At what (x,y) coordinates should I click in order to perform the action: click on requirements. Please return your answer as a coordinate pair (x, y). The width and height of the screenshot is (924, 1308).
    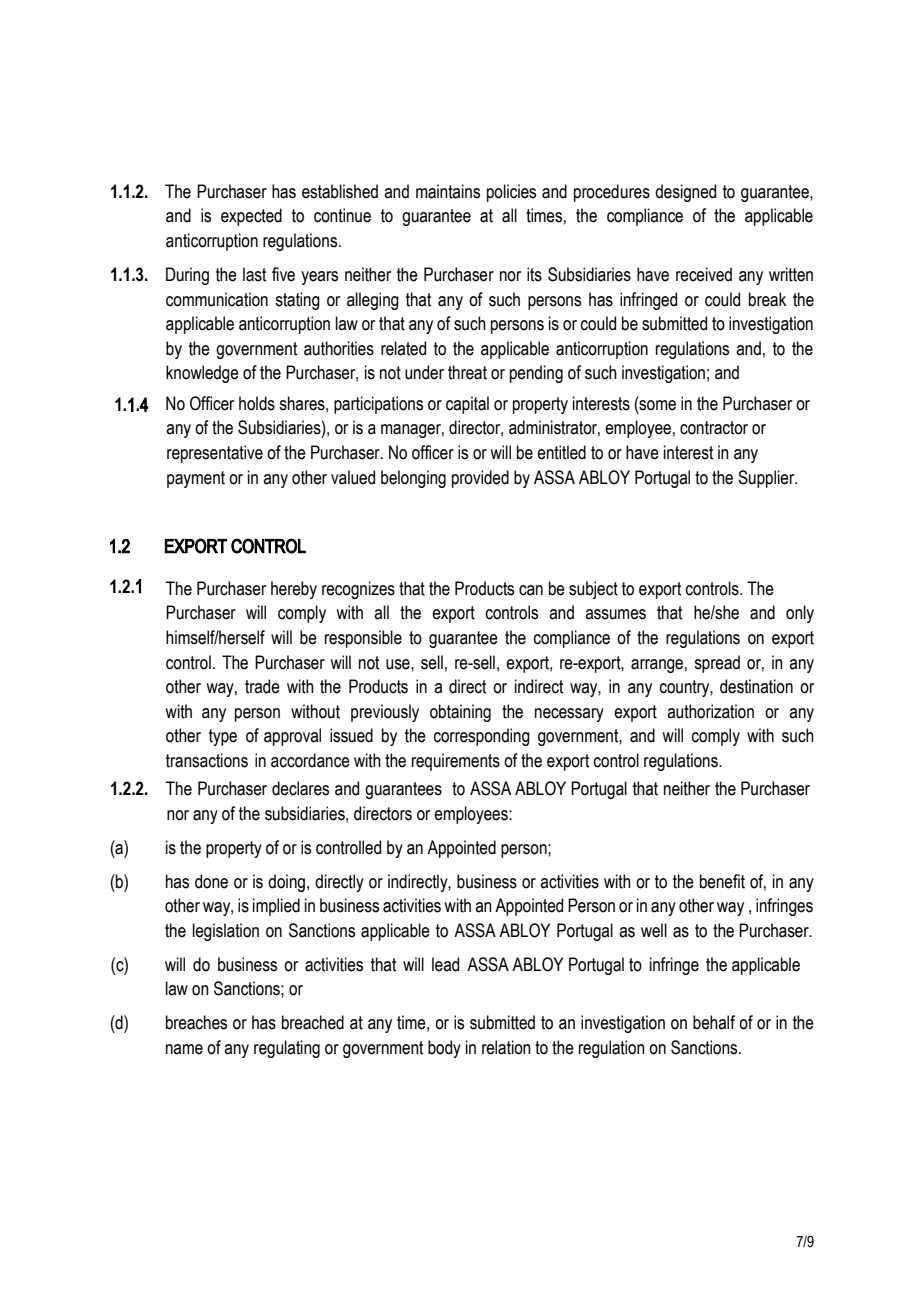
    Looking at the image, I should click on (456, 762).
